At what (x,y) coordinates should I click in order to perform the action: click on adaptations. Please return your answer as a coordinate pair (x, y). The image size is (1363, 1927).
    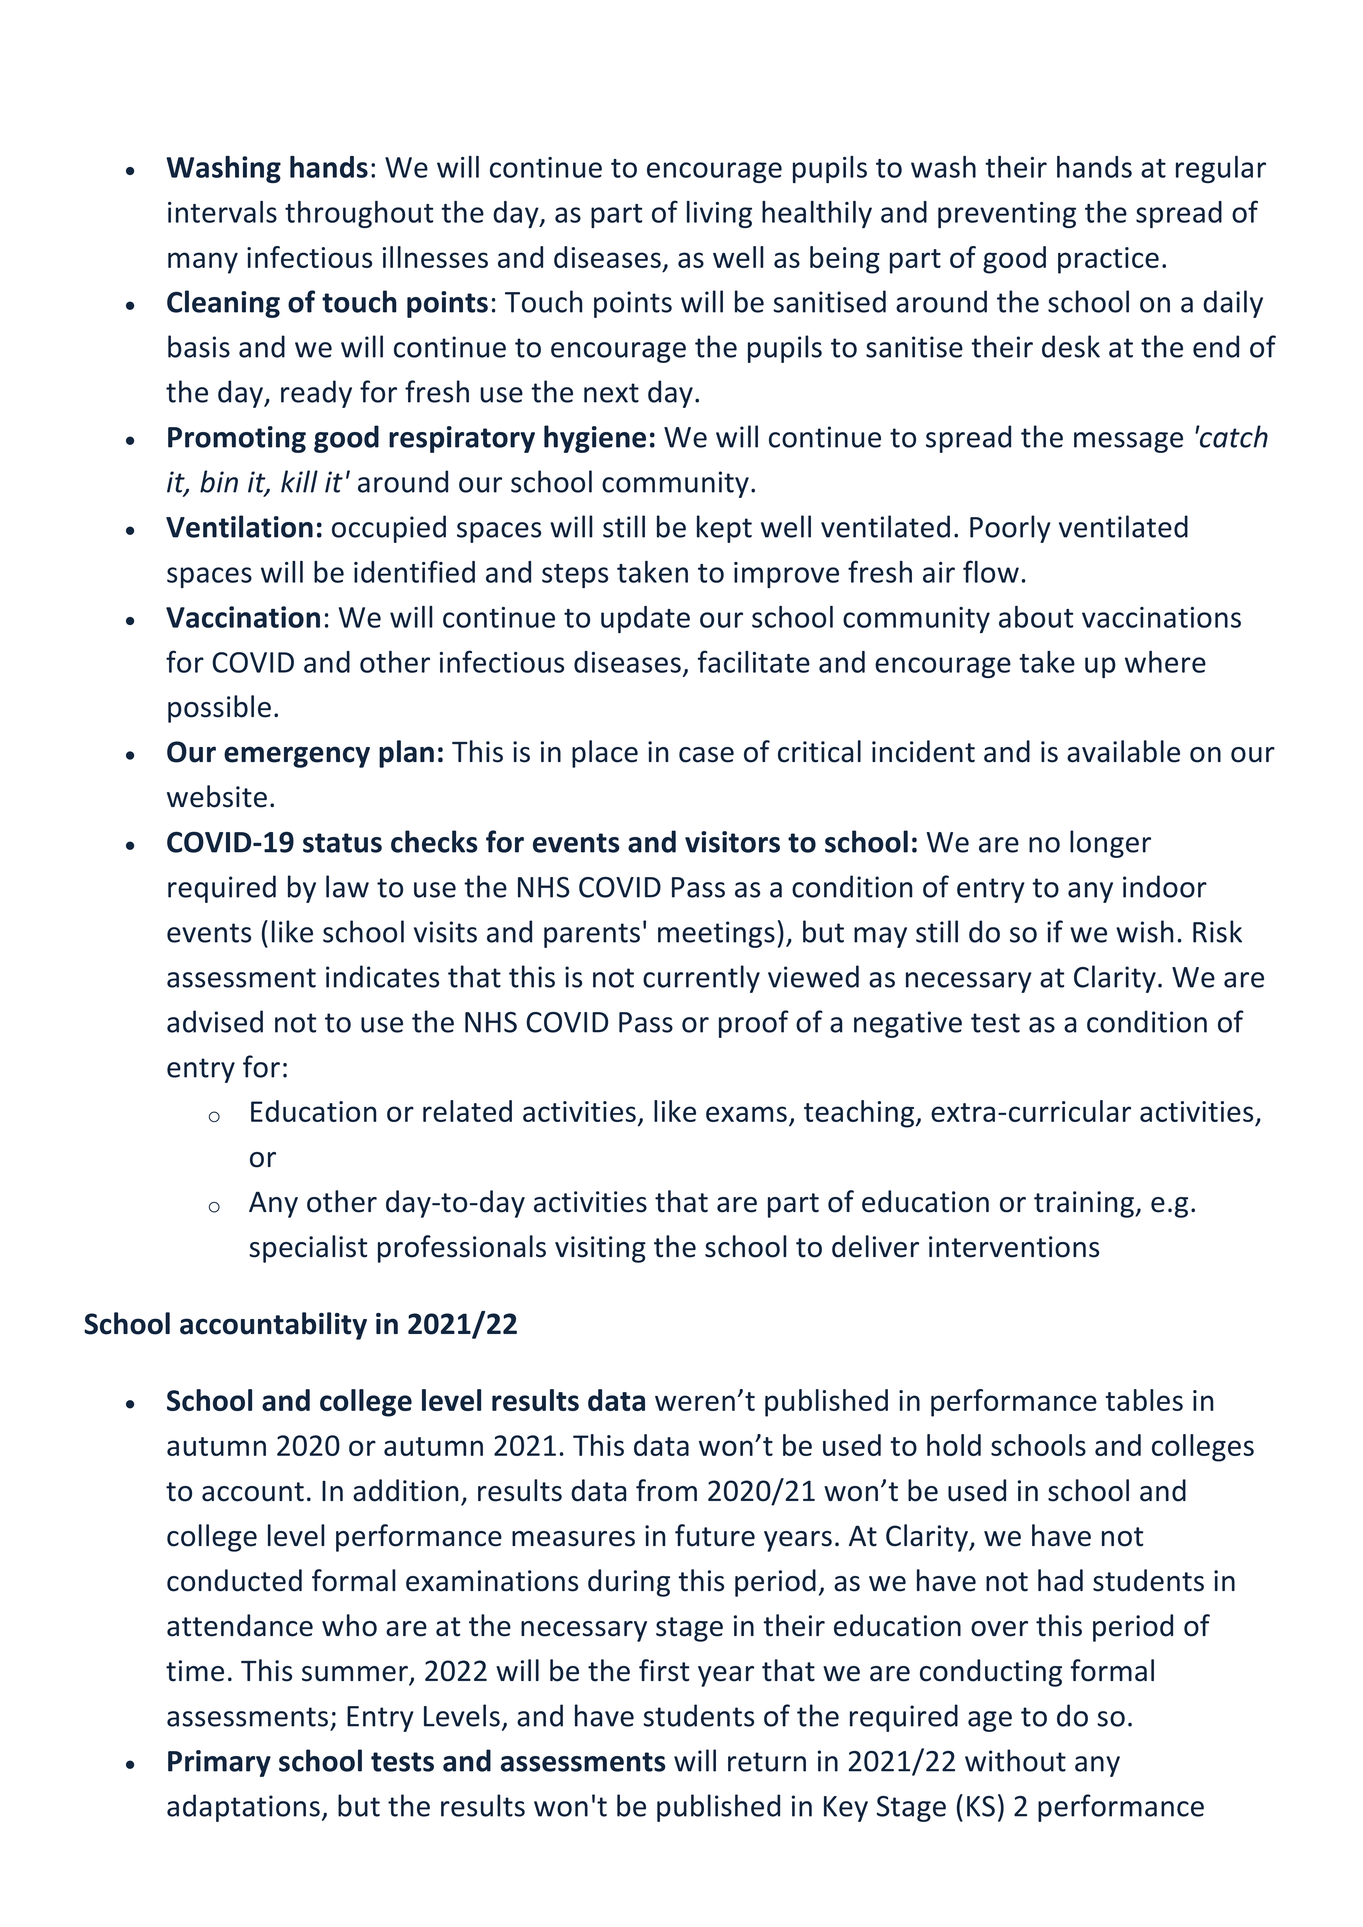
    Looking at the image, I should click on (243, 1808).
